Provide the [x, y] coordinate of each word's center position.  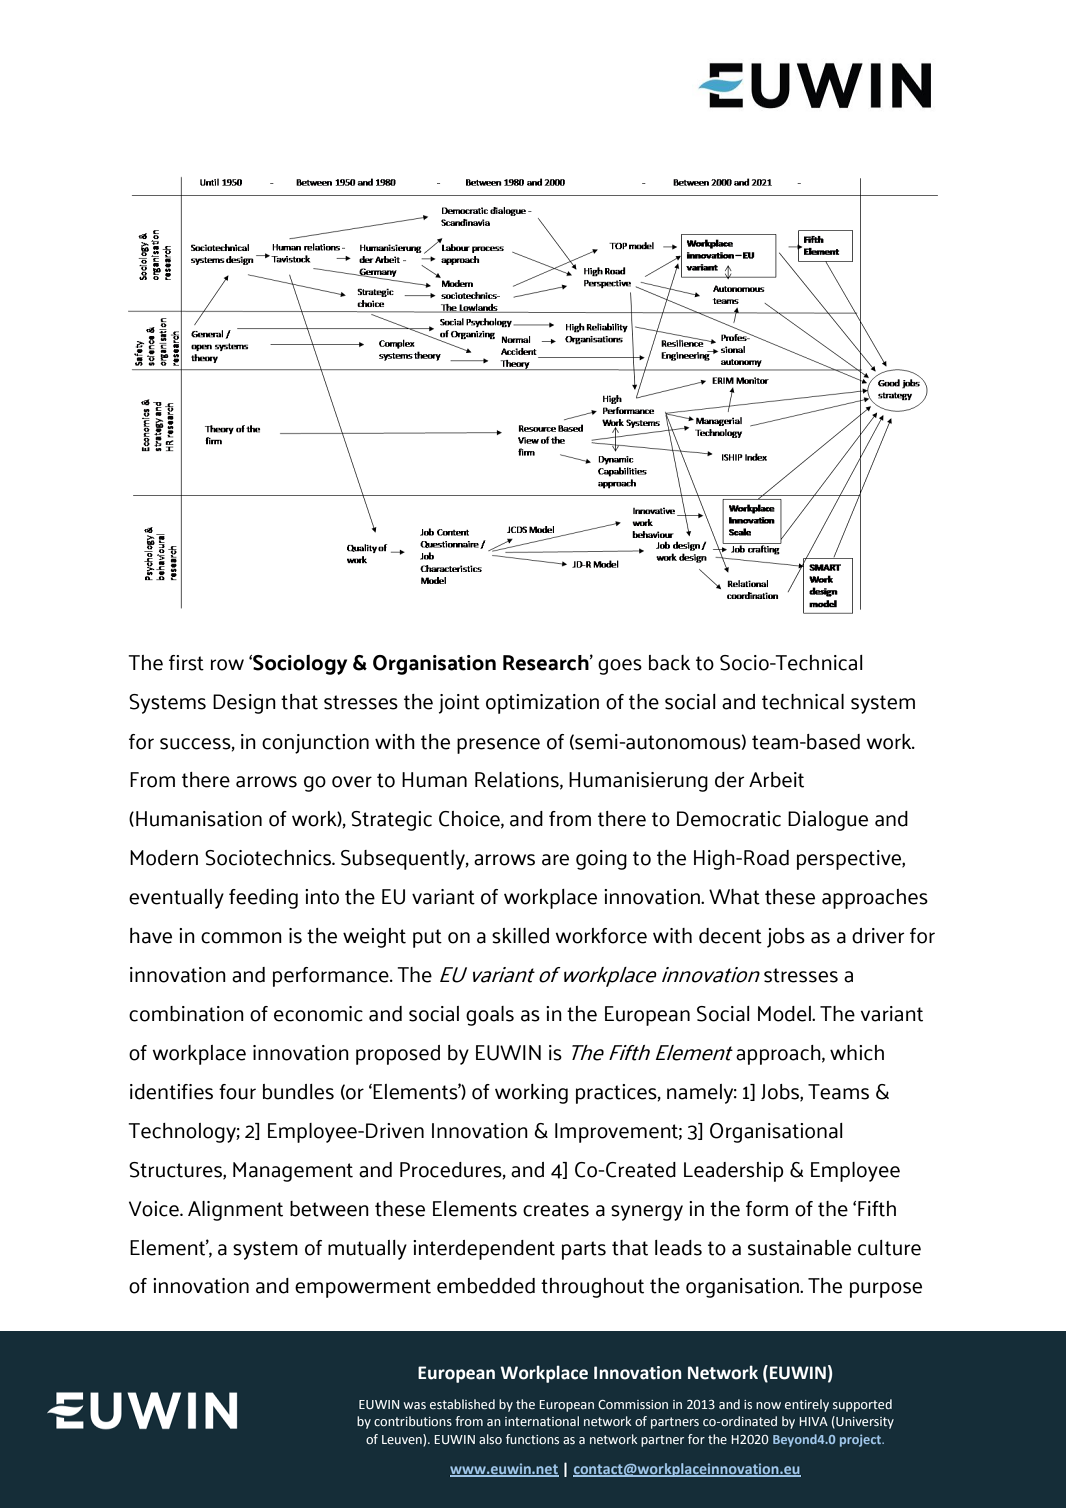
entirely [807, 1405]
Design [244, 704]
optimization [542, 704]
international [542, 1421]
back [669, 663]
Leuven [403, 1440]
